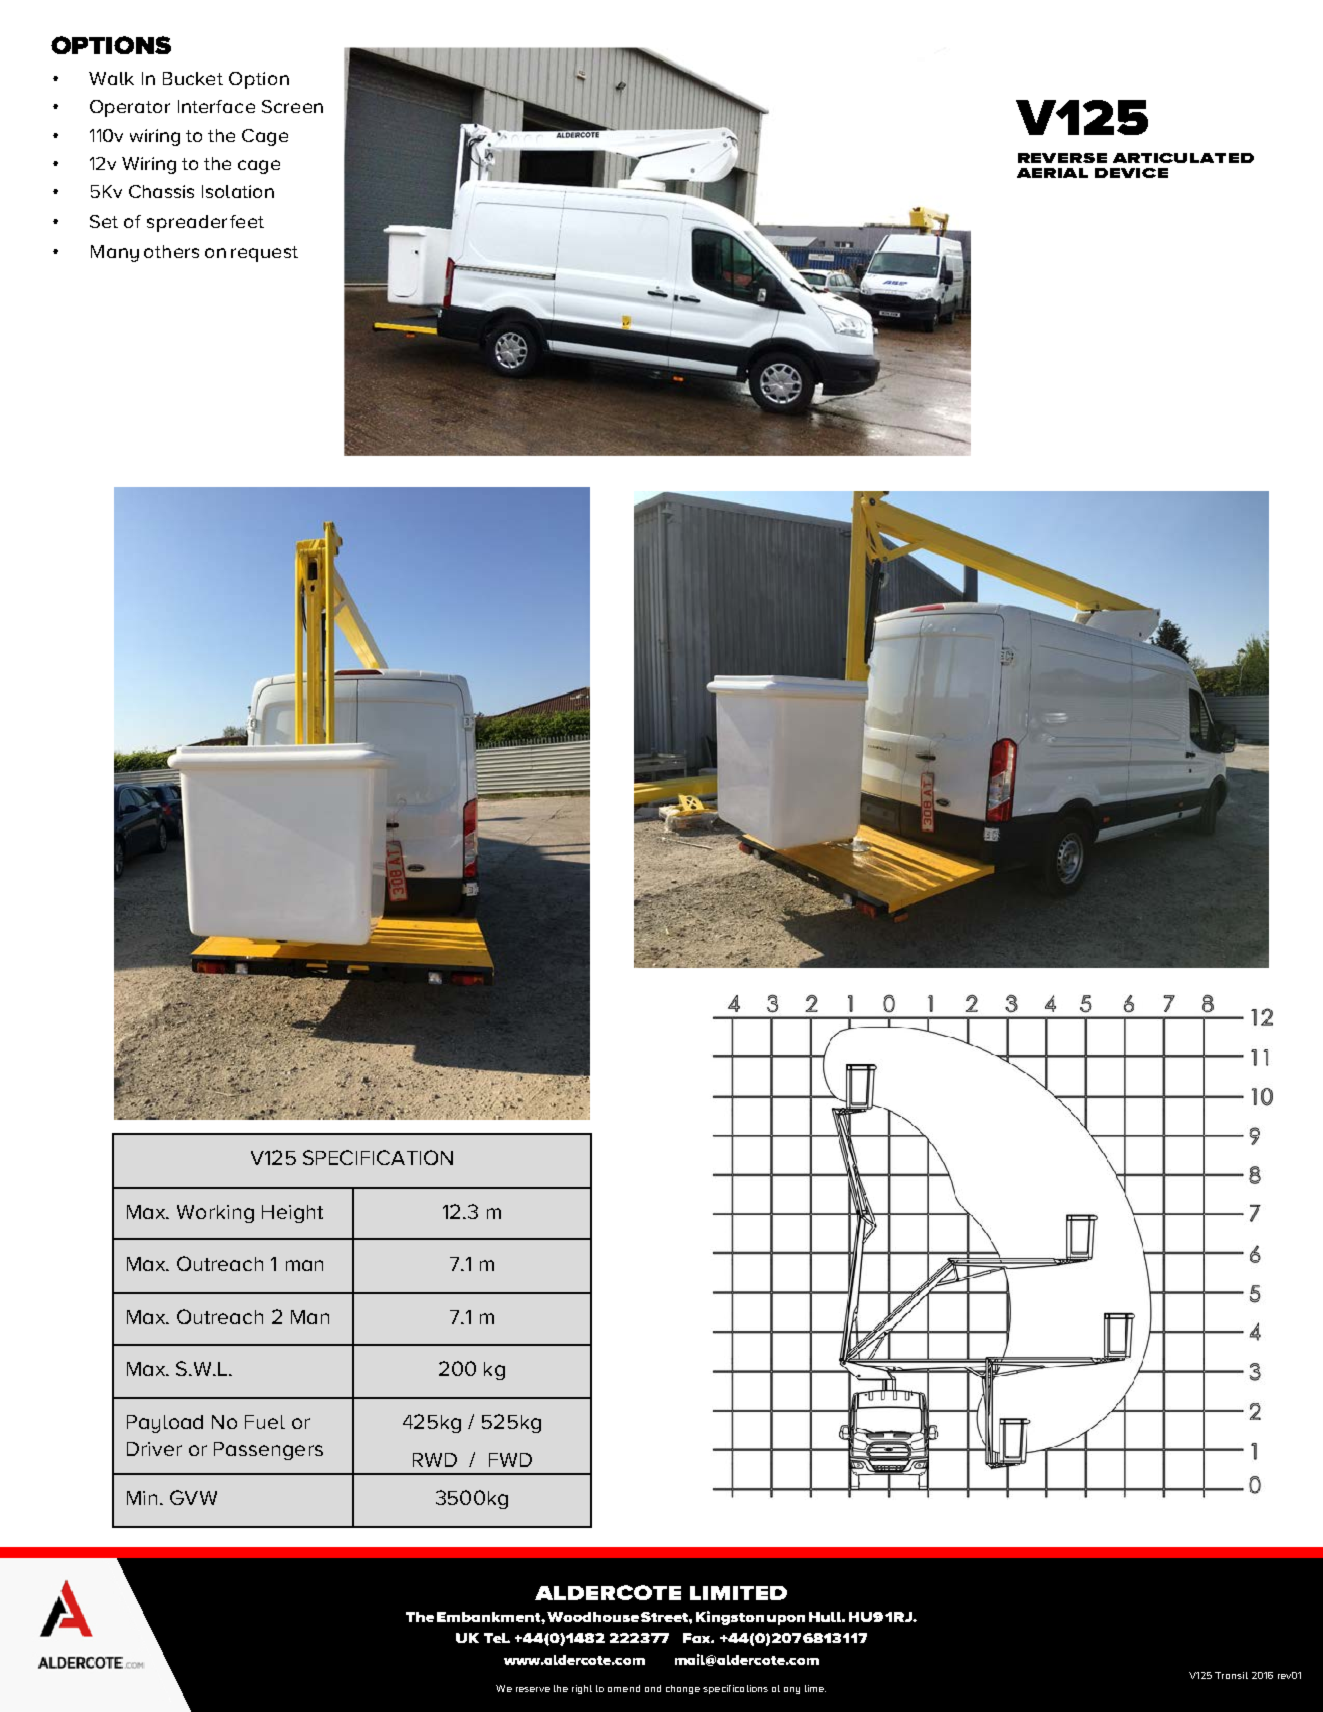 This screenshot has width=1323, height=1712. What do you see at coordinates (1131, 173) in the screenshot?
I see `DEVICE` at bounding box center [1131, 173].
